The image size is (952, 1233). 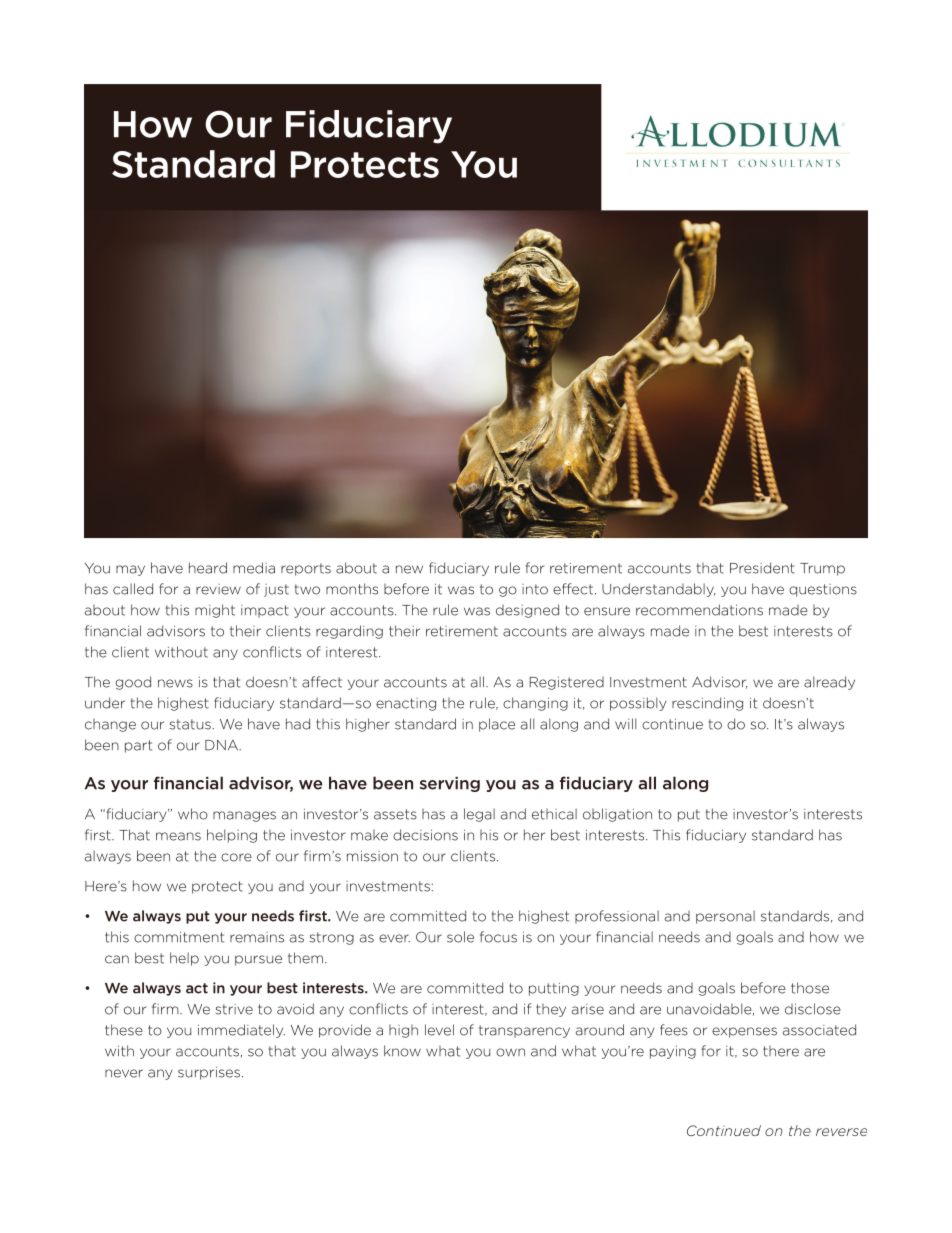 I want to click on President, so click(x=762, y=568).
